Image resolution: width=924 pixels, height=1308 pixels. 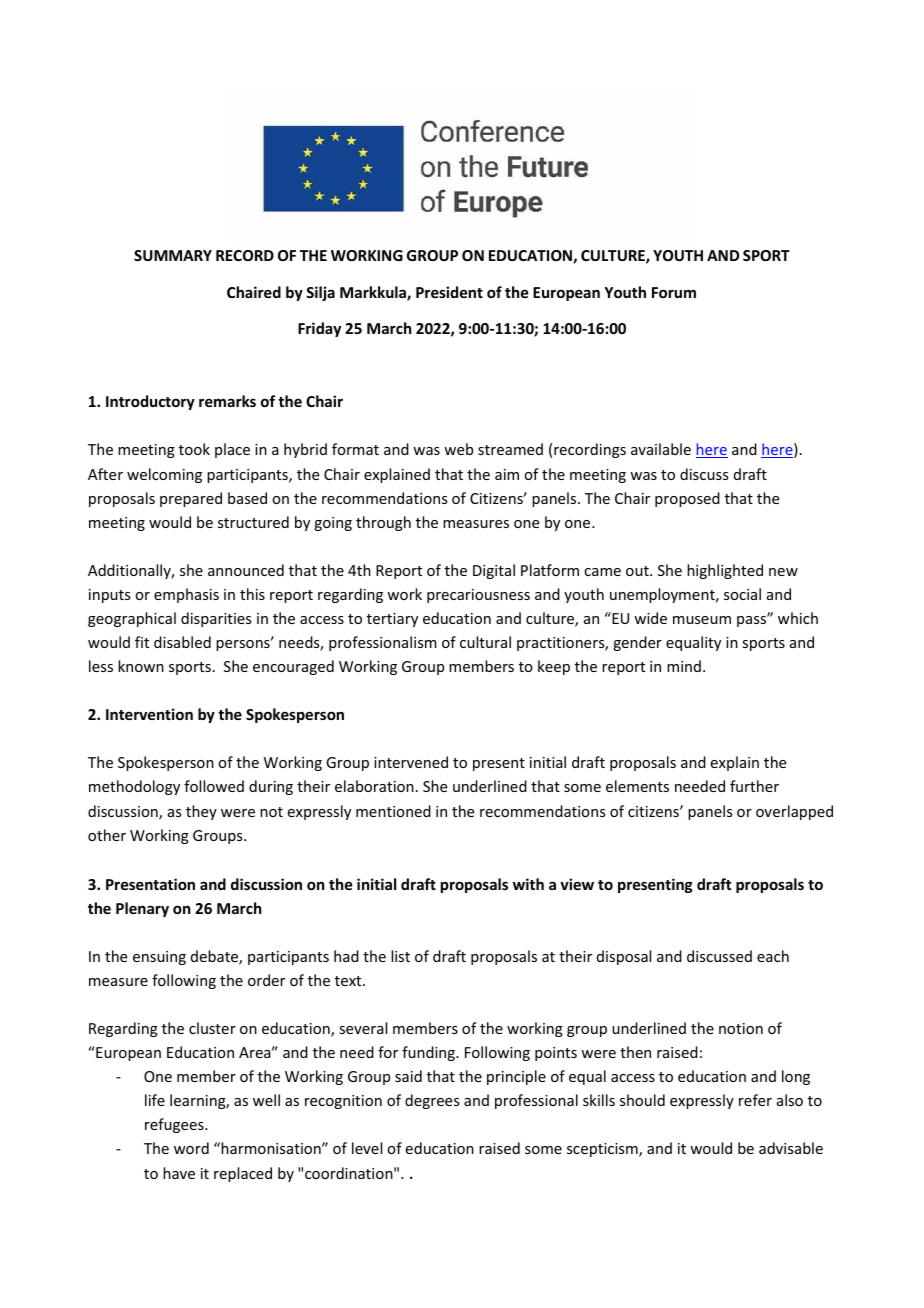 What do you see at coordinates (773, 956) in the image?
I see `each` at bounding box center [773, 956].
